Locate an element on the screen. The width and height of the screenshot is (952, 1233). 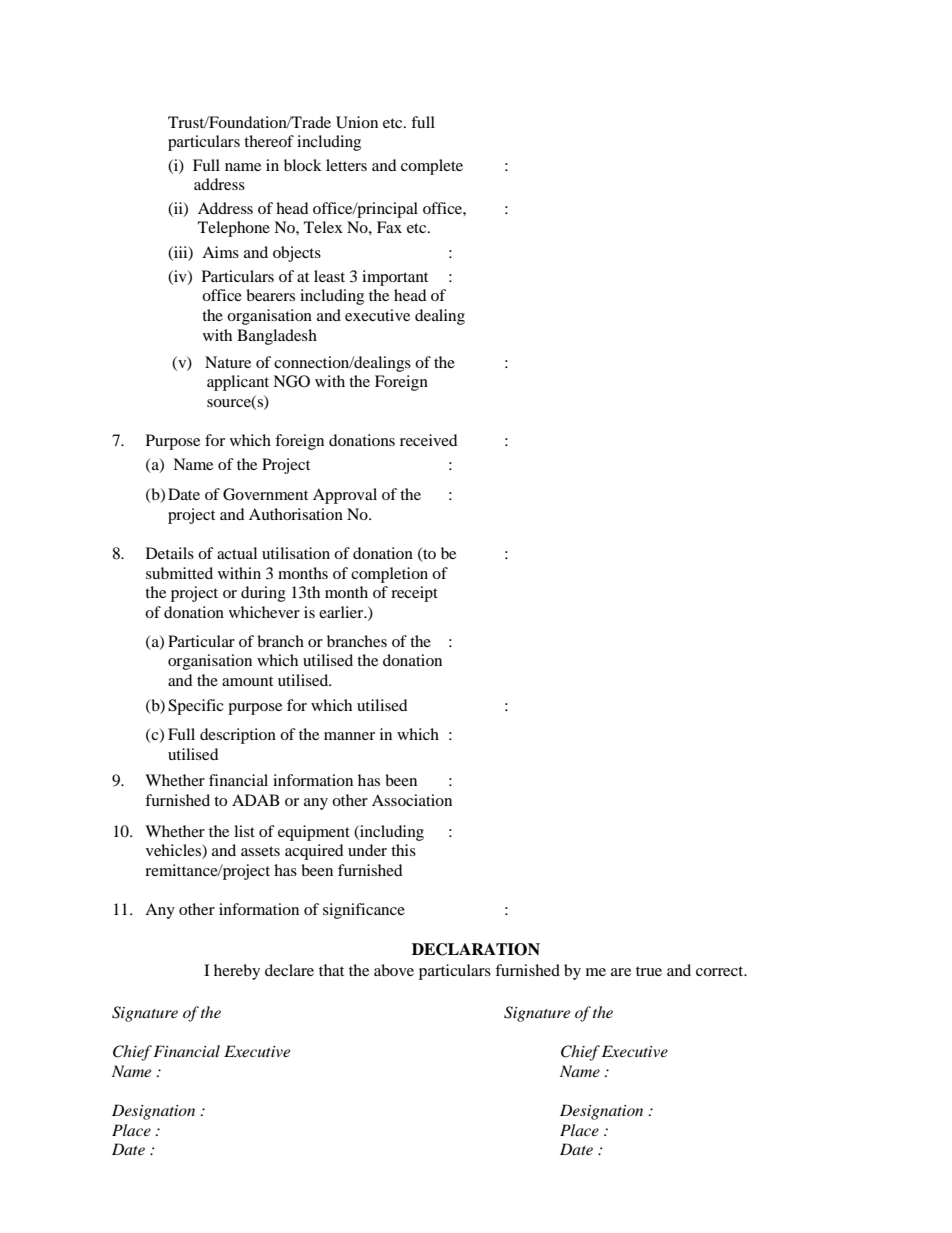
complete is located at coordinates (432, 167).
